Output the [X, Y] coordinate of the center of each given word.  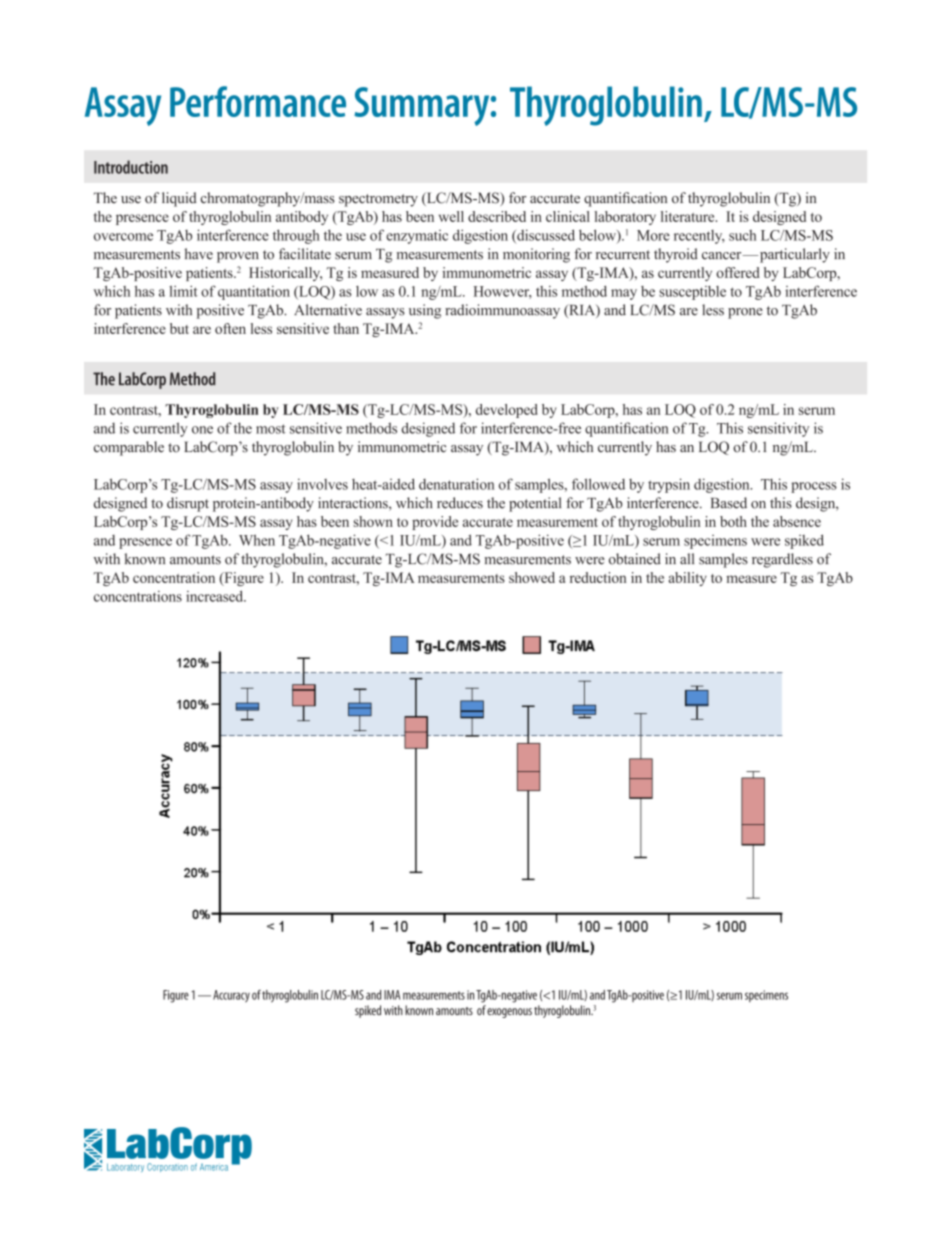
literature [689, 216]
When [257, 540]
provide [435, 523]
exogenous [509, 1013]
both [733, 521]
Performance [258, 101]
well [451, 216]
